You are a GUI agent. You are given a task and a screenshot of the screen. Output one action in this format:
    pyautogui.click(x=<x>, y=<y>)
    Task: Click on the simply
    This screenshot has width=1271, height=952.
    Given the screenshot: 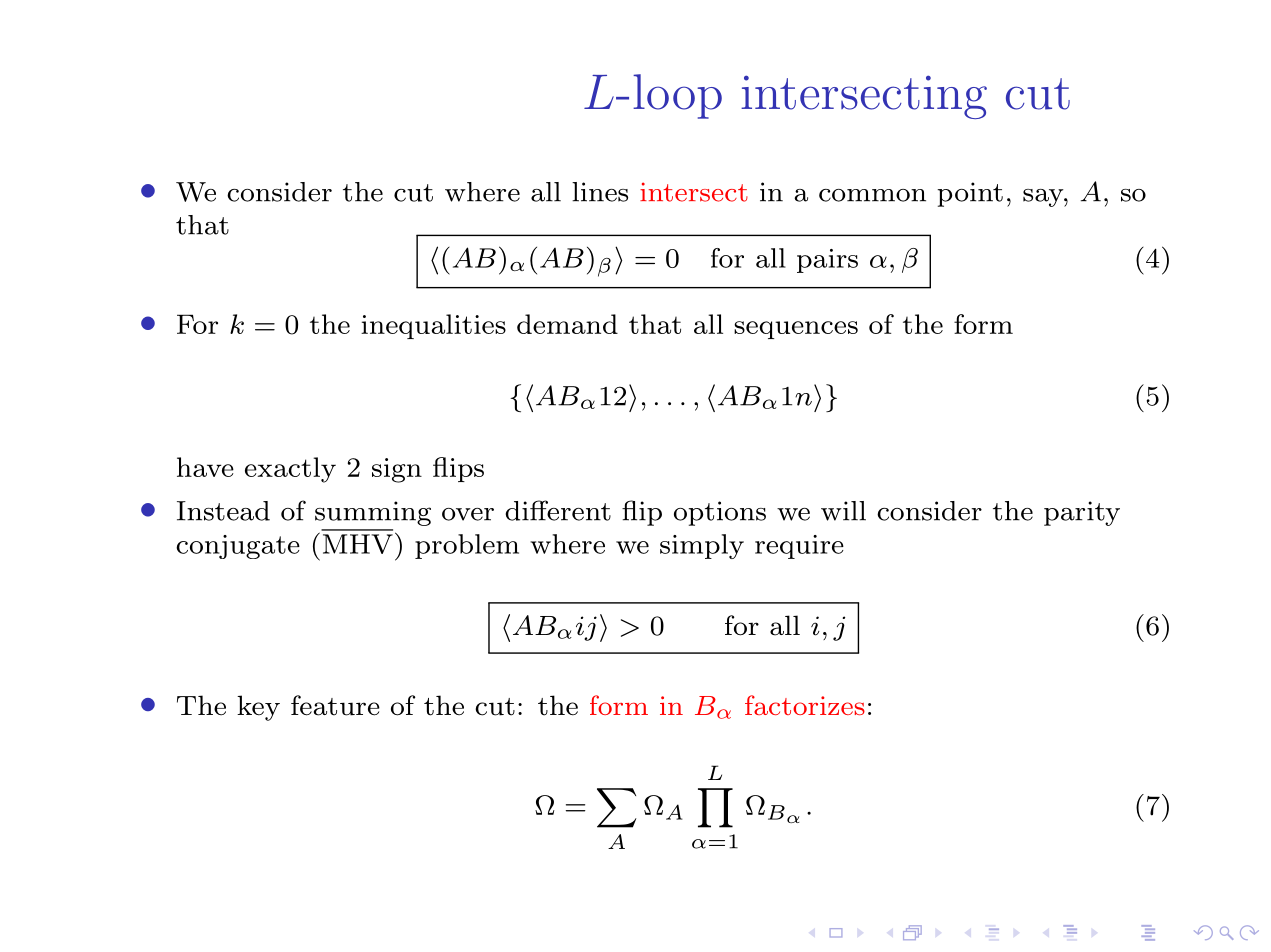 What is the action you would take?
    pyautogui.click(x=702, y=546)
